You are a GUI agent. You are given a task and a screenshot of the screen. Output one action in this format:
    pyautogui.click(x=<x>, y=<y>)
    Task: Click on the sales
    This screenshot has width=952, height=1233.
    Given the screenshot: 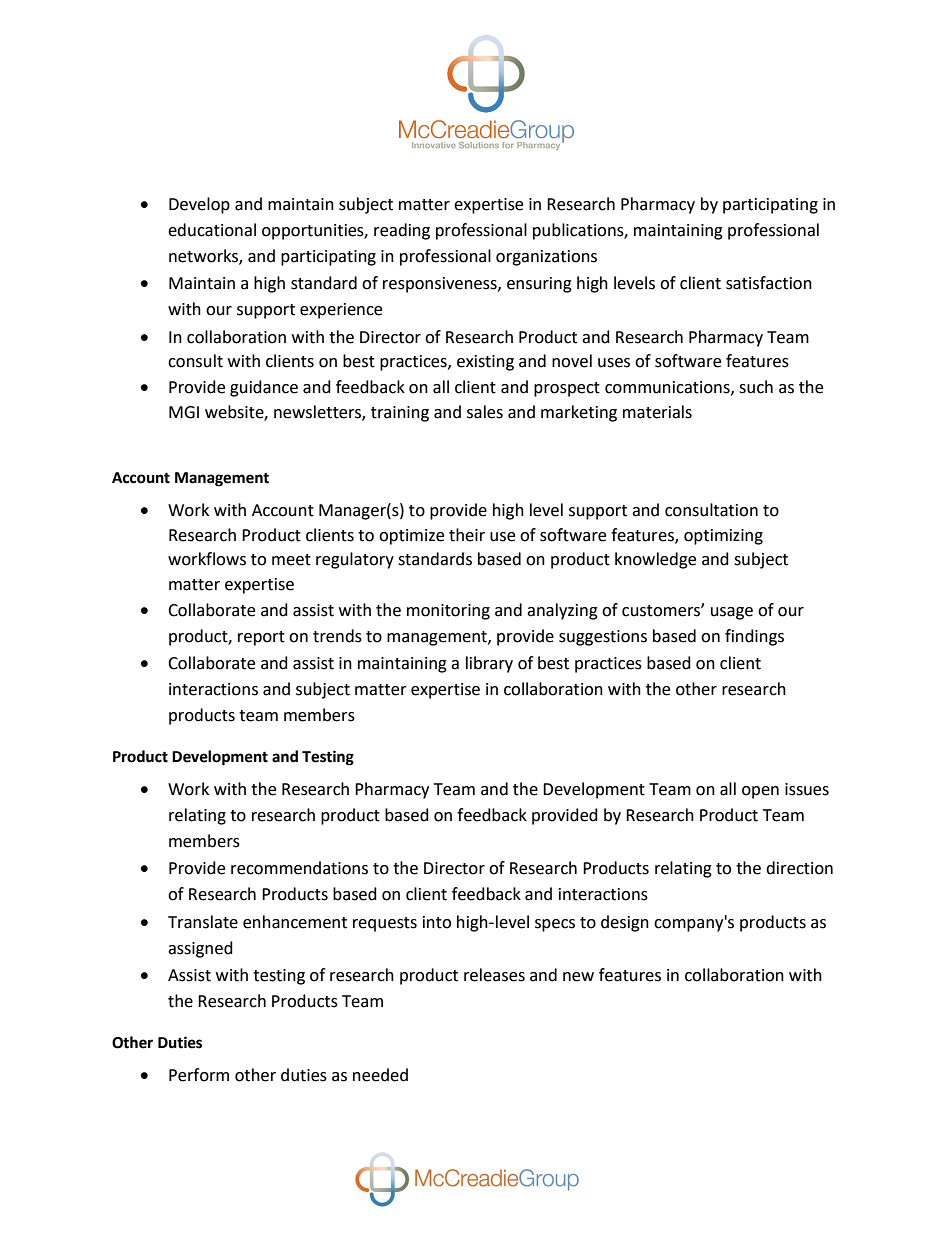 What is the action you would take?
    pyautogui.click(x=485, y=412)
